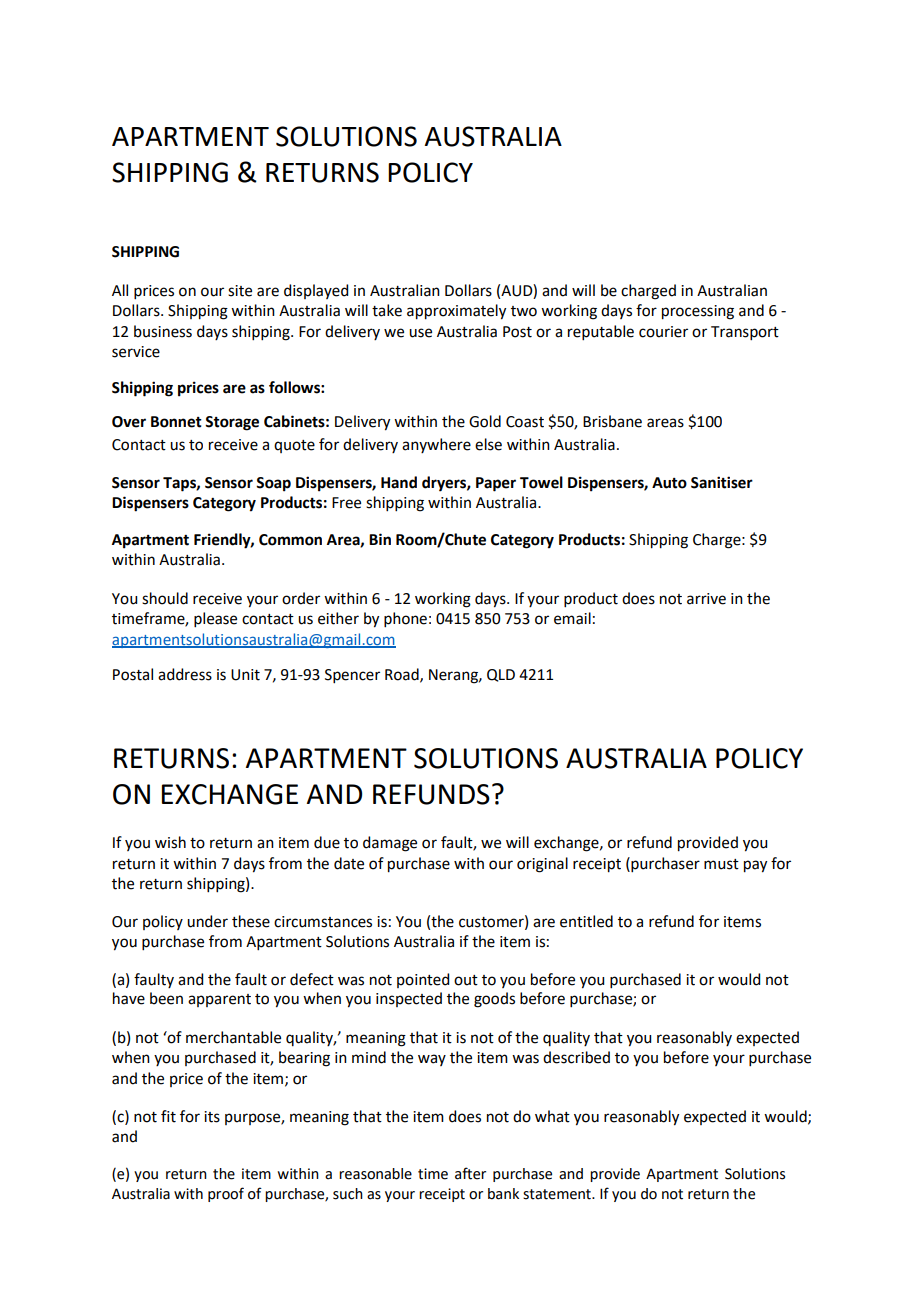 The image size is (924, 1308). Describe the element at coordinates (456, 312) in the page. I see `approximately` at that location.
